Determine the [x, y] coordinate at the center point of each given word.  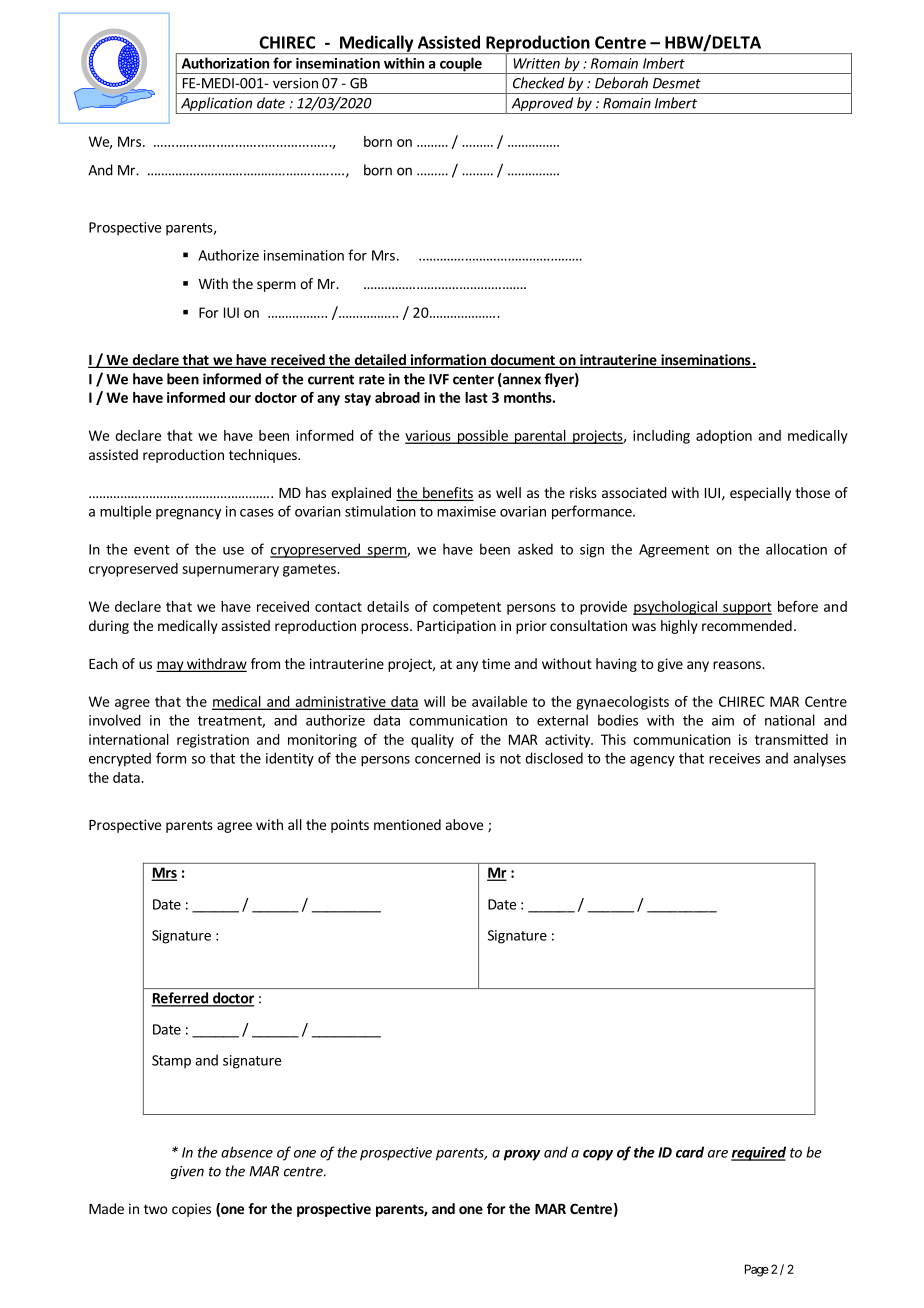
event [152, 550]
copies [191, 1210]
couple [461, 65]
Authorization [225, 63]
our [240, 399]
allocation [796, 549]
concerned [447, 758]
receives [734, 758]
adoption [724, 437]
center [473, 380]
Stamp [171, 1062]
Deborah [621, 83]
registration [213, 741]
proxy [522, 1155]
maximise [466, 511]
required [758, 1153]
